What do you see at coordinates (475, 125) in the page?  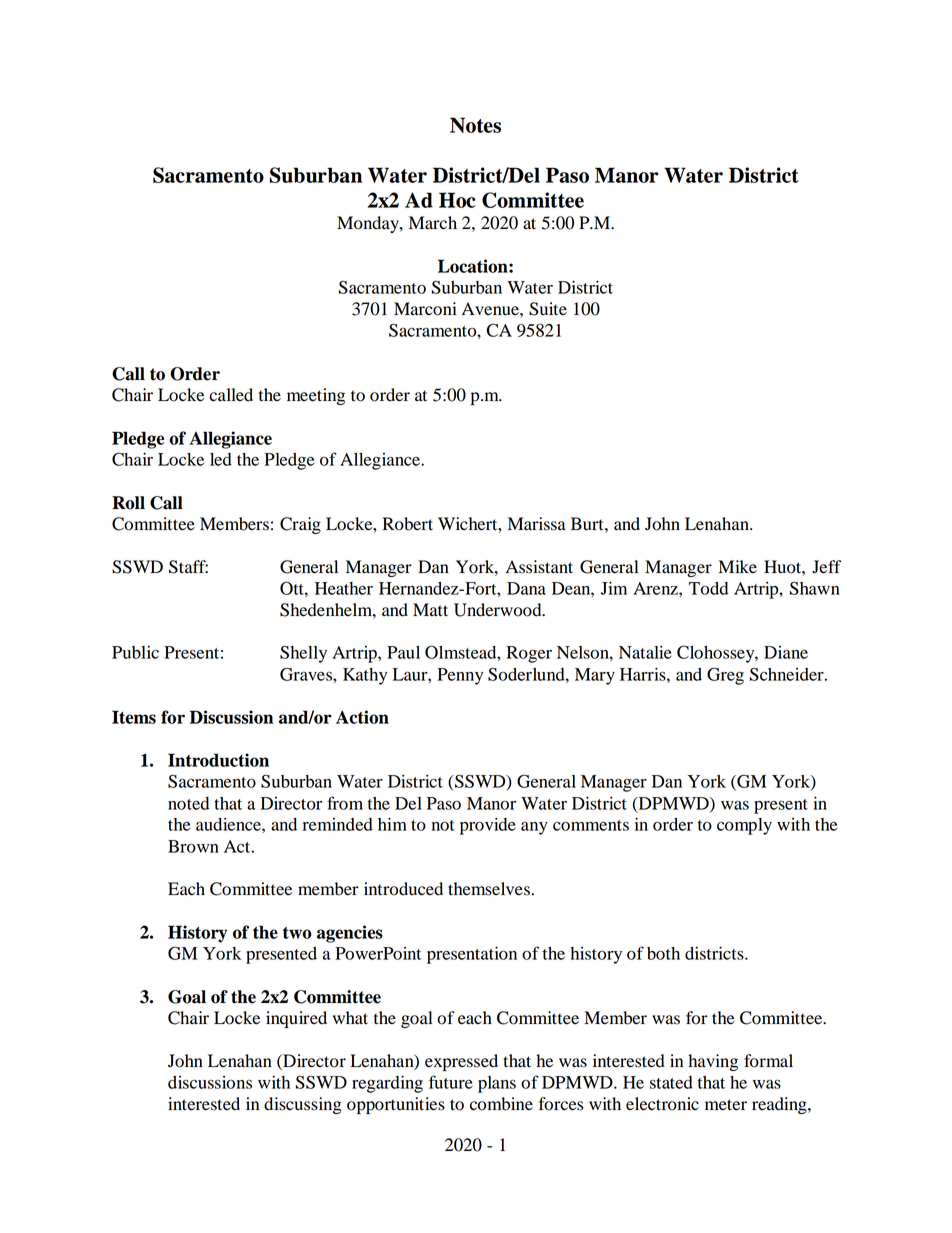 I see `Notes` at bounding box center [475, 125].
